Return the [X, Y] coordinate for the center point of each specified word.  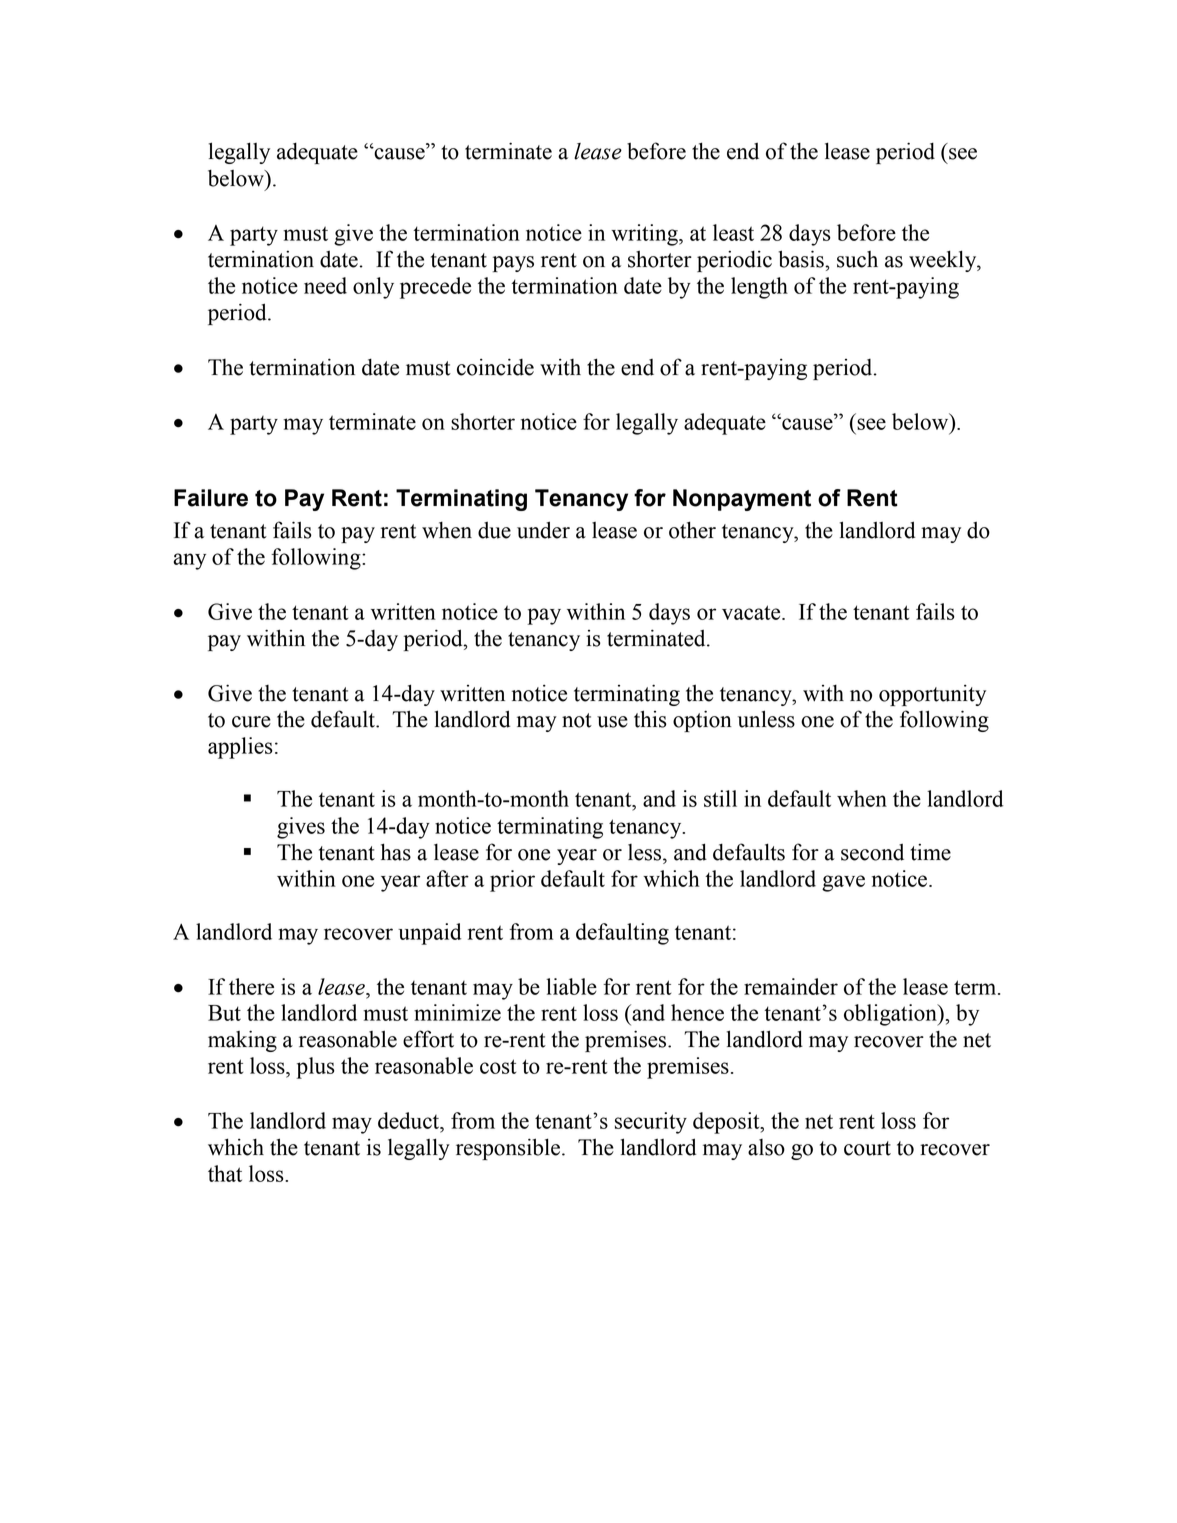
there [251, 986]
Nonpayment [742, 500]
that [225, 1173]
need [325, 285]
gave [843, 883]
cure [251, 722]
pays [513, 264]
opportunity [932, 695]
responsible [508, 1149]
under [543, 530]
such [857, 259]
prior [512, 881]
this [650, 719]
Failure [211, 498]
